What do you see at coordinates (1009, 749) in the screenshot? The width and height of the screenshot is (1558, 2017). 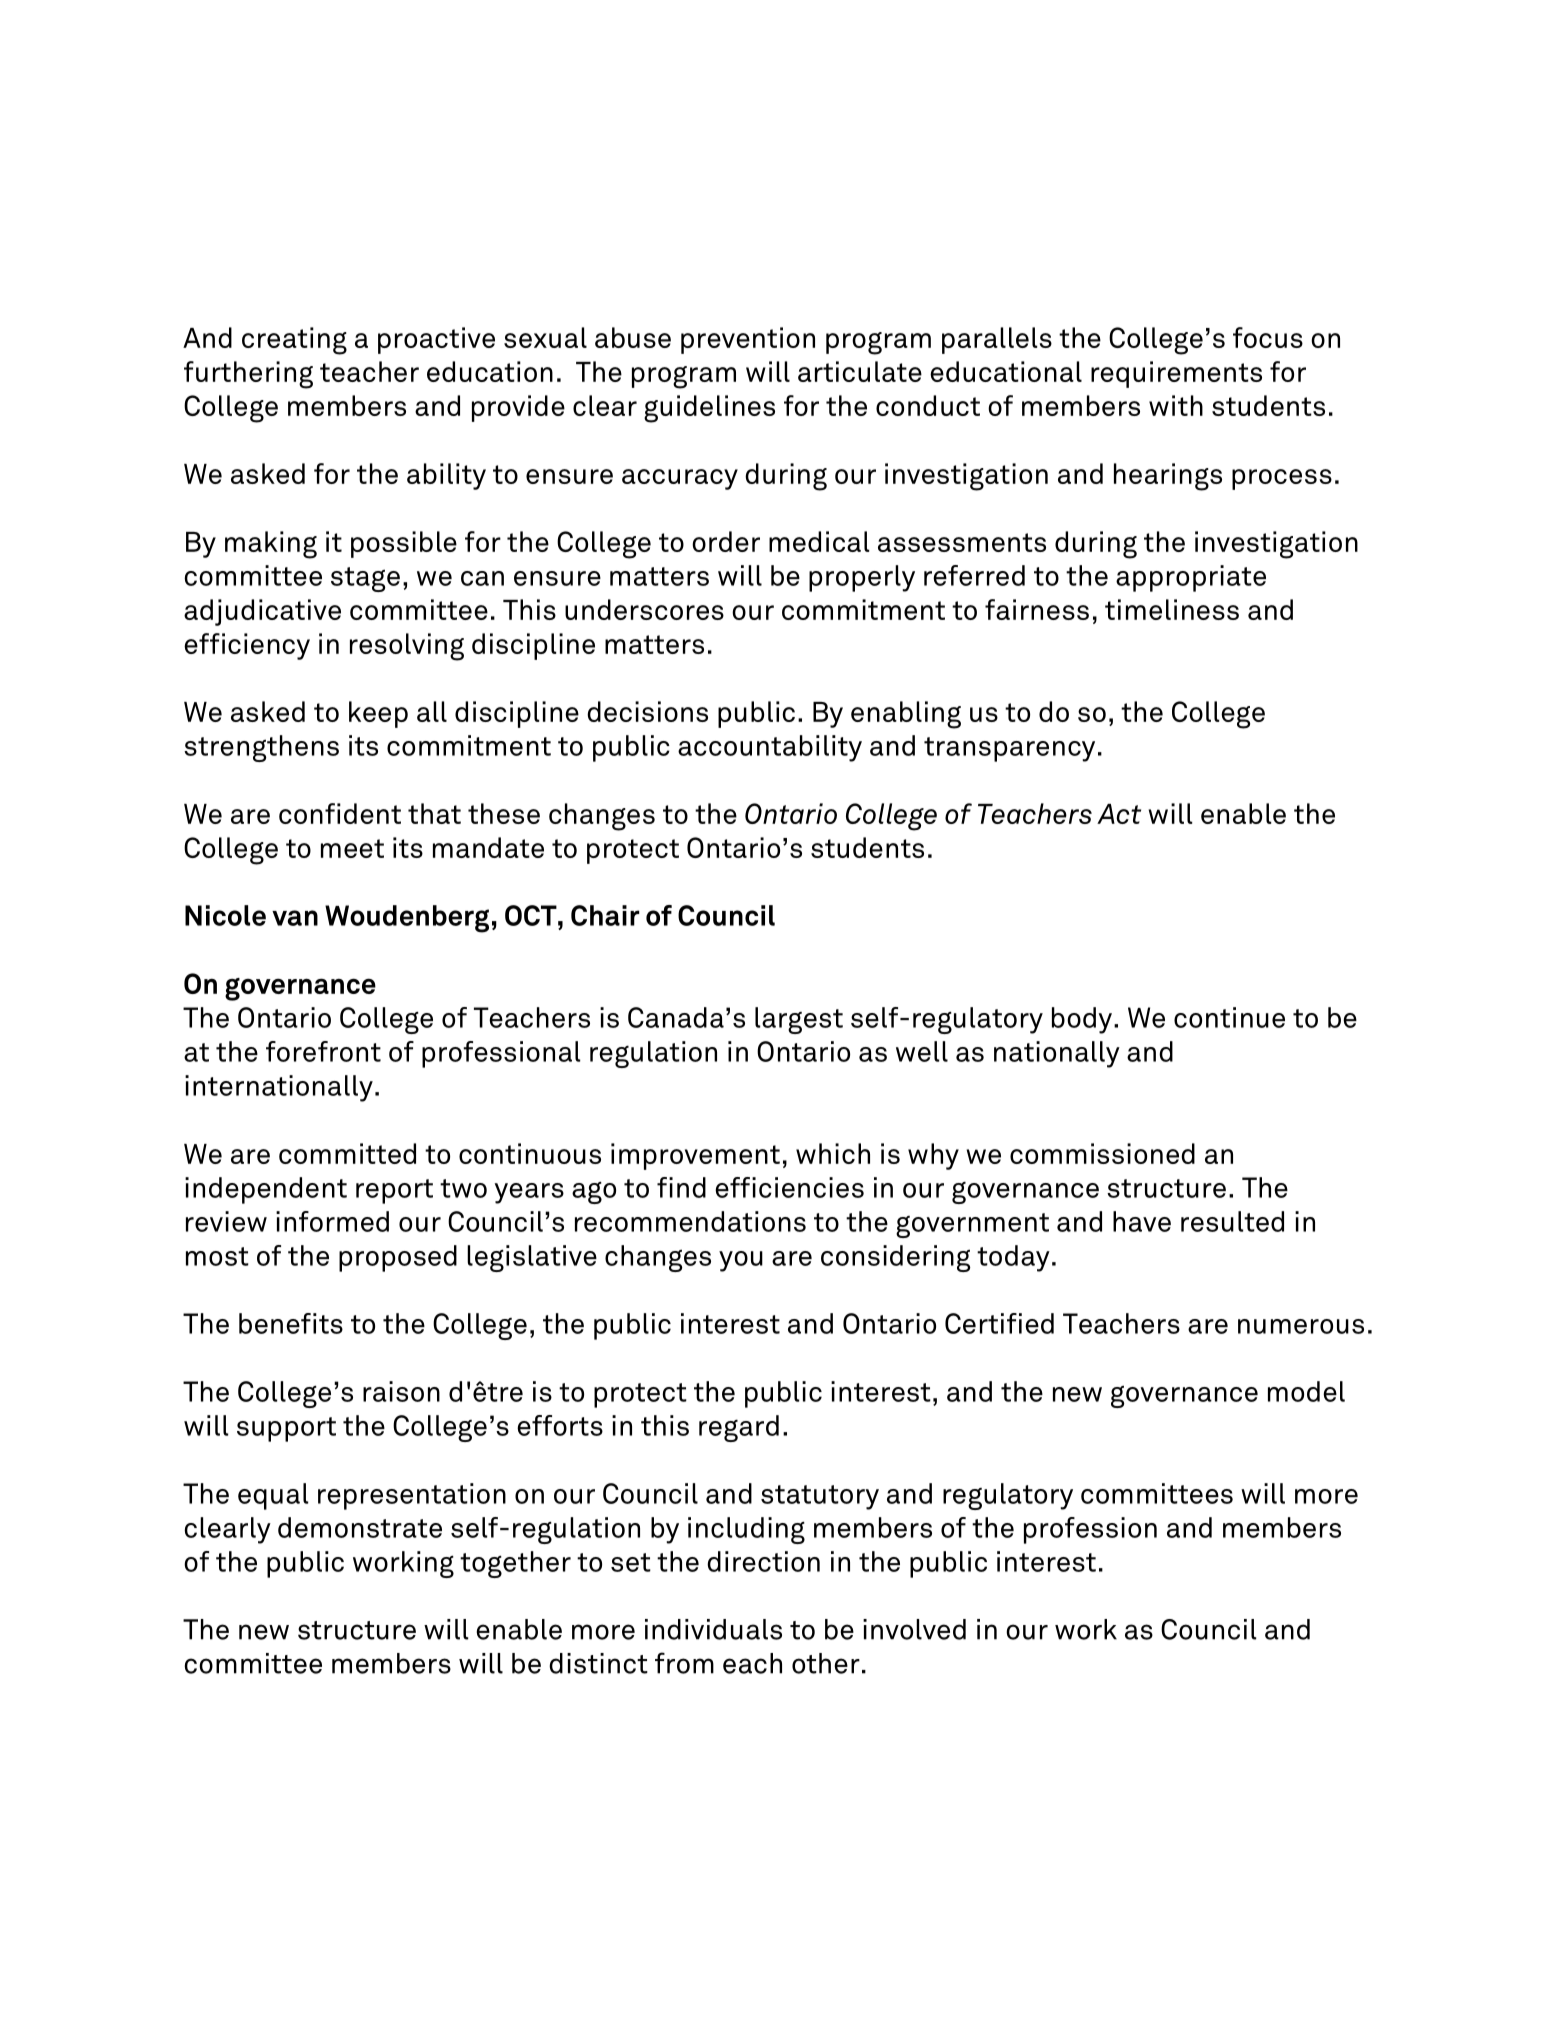 I see `transparency` at bounding box center [1009, 749].
